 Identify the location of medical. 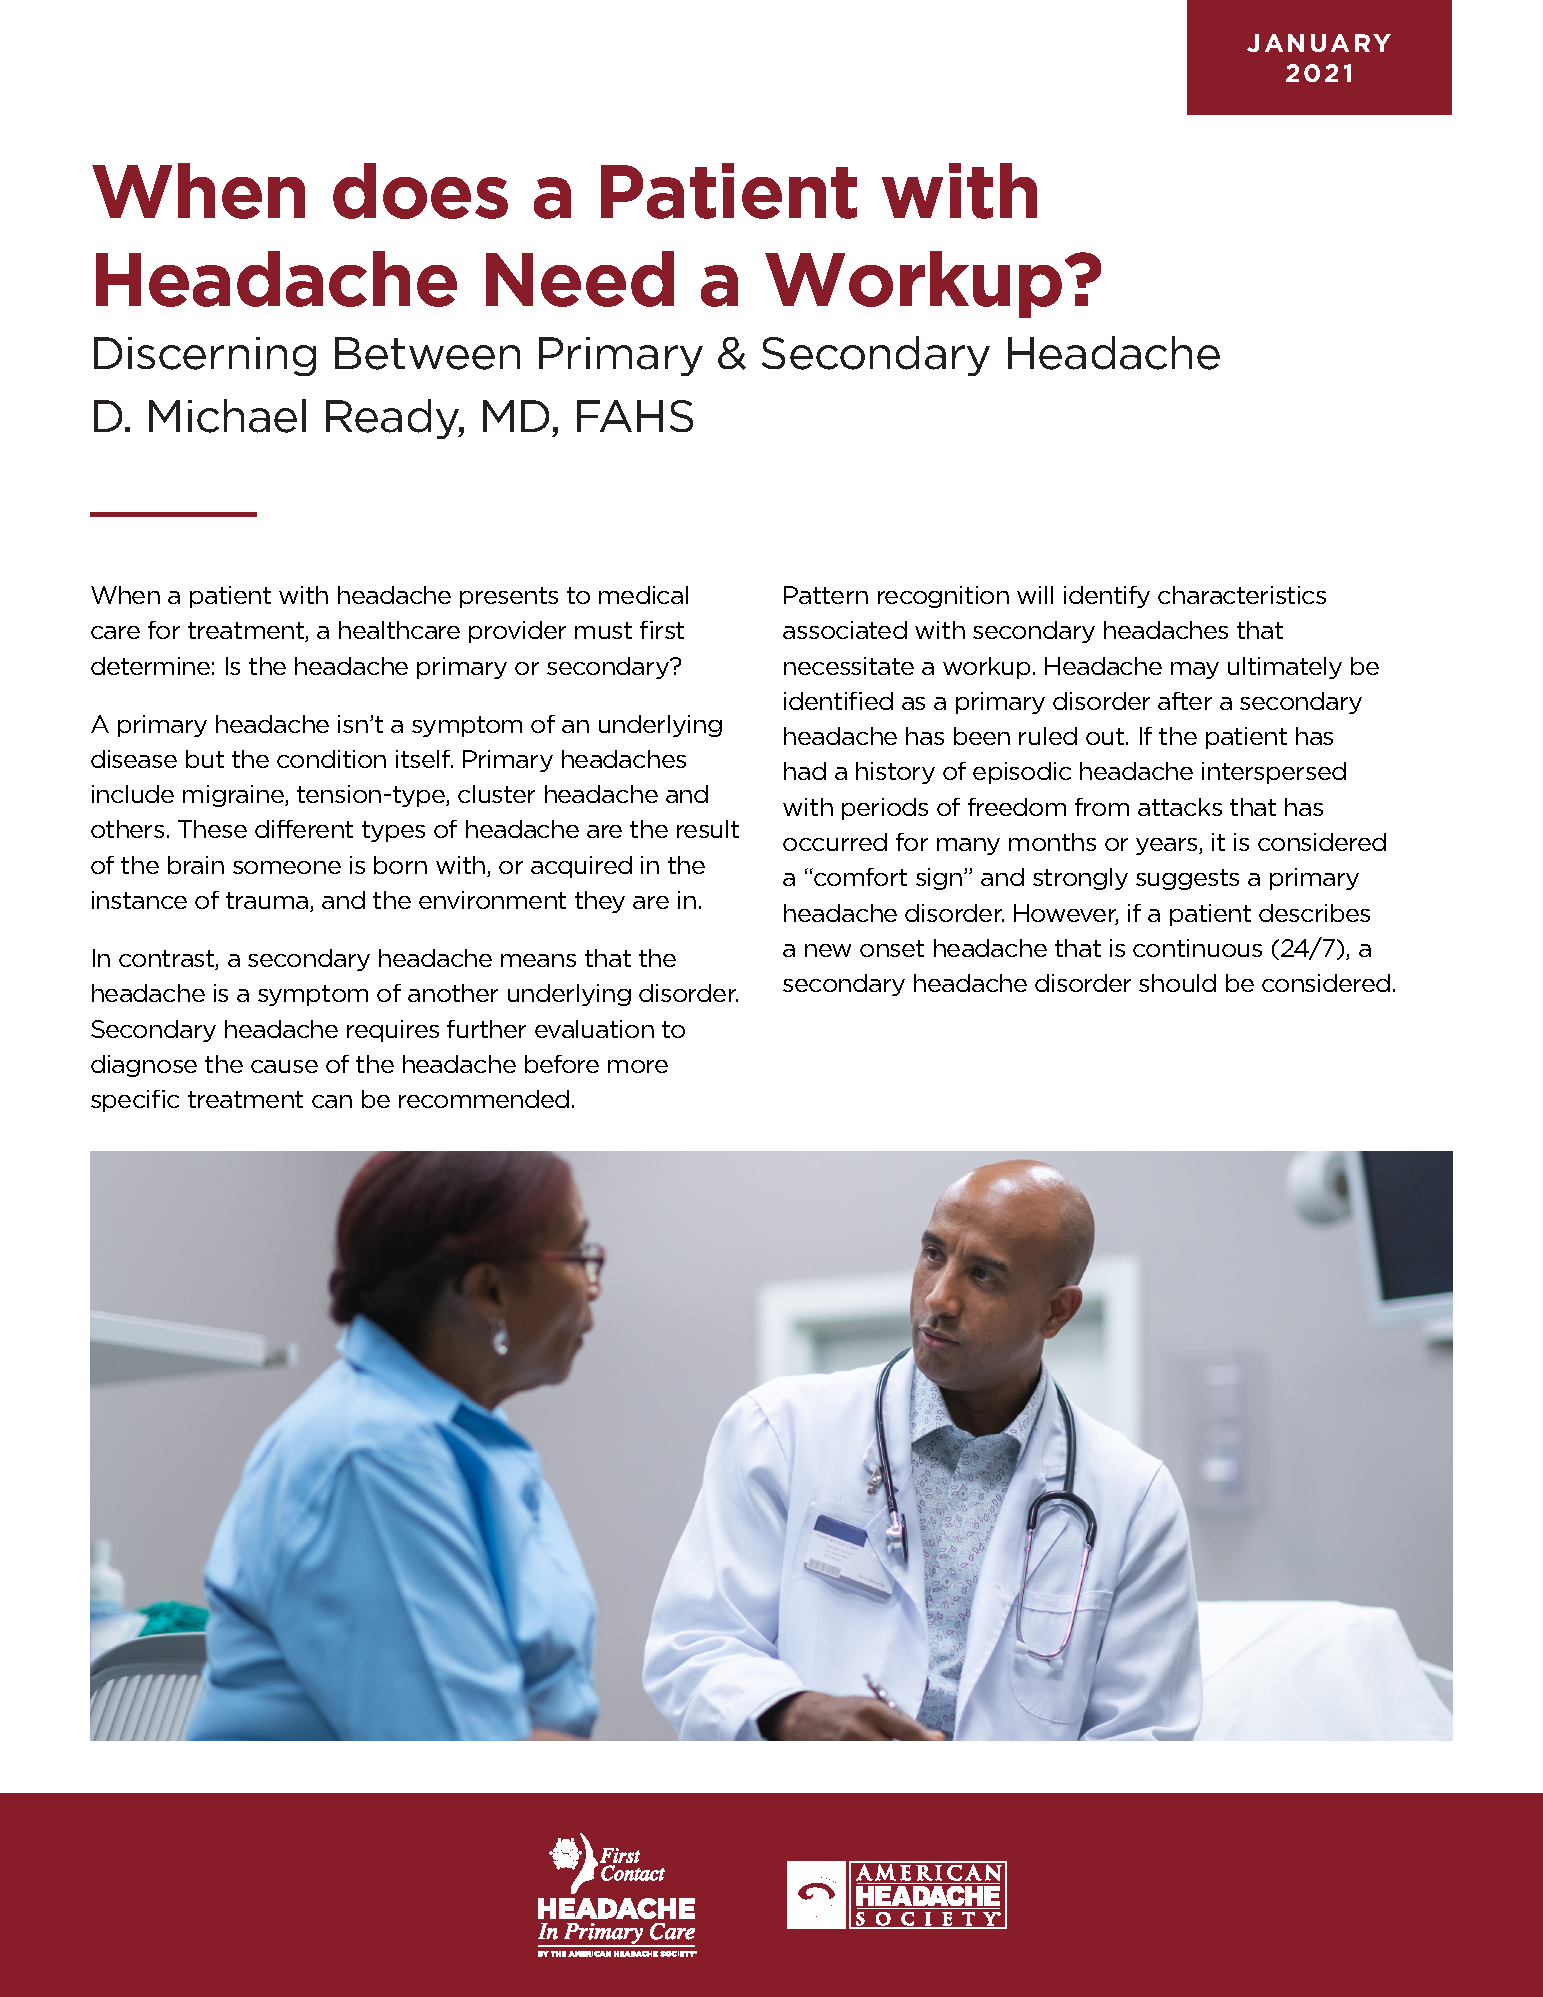
(643, 595).
